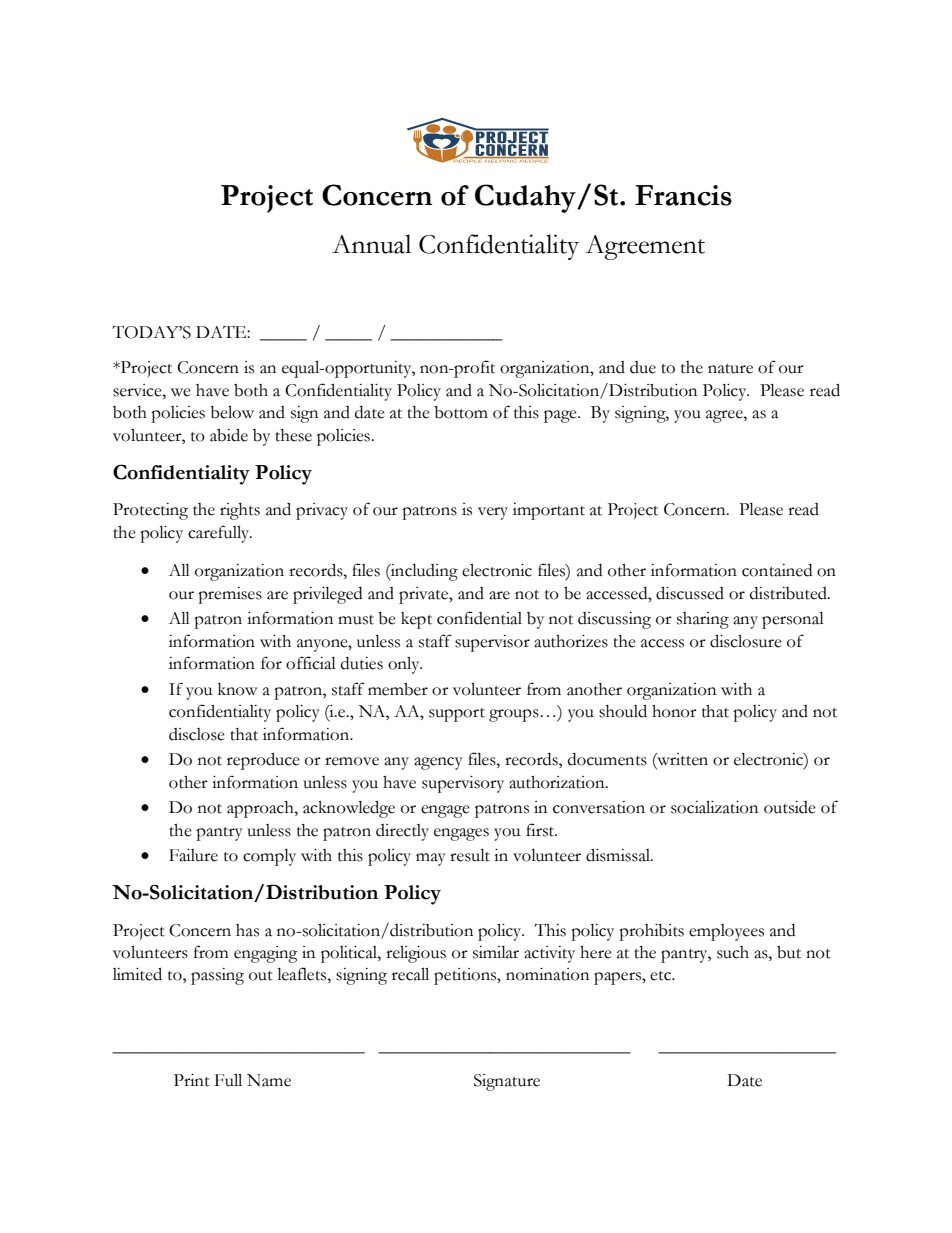 The height and width of the document is (1233, 952). Describe the element at coordinates (662, 976) in the document. I see `etc` at that location.
